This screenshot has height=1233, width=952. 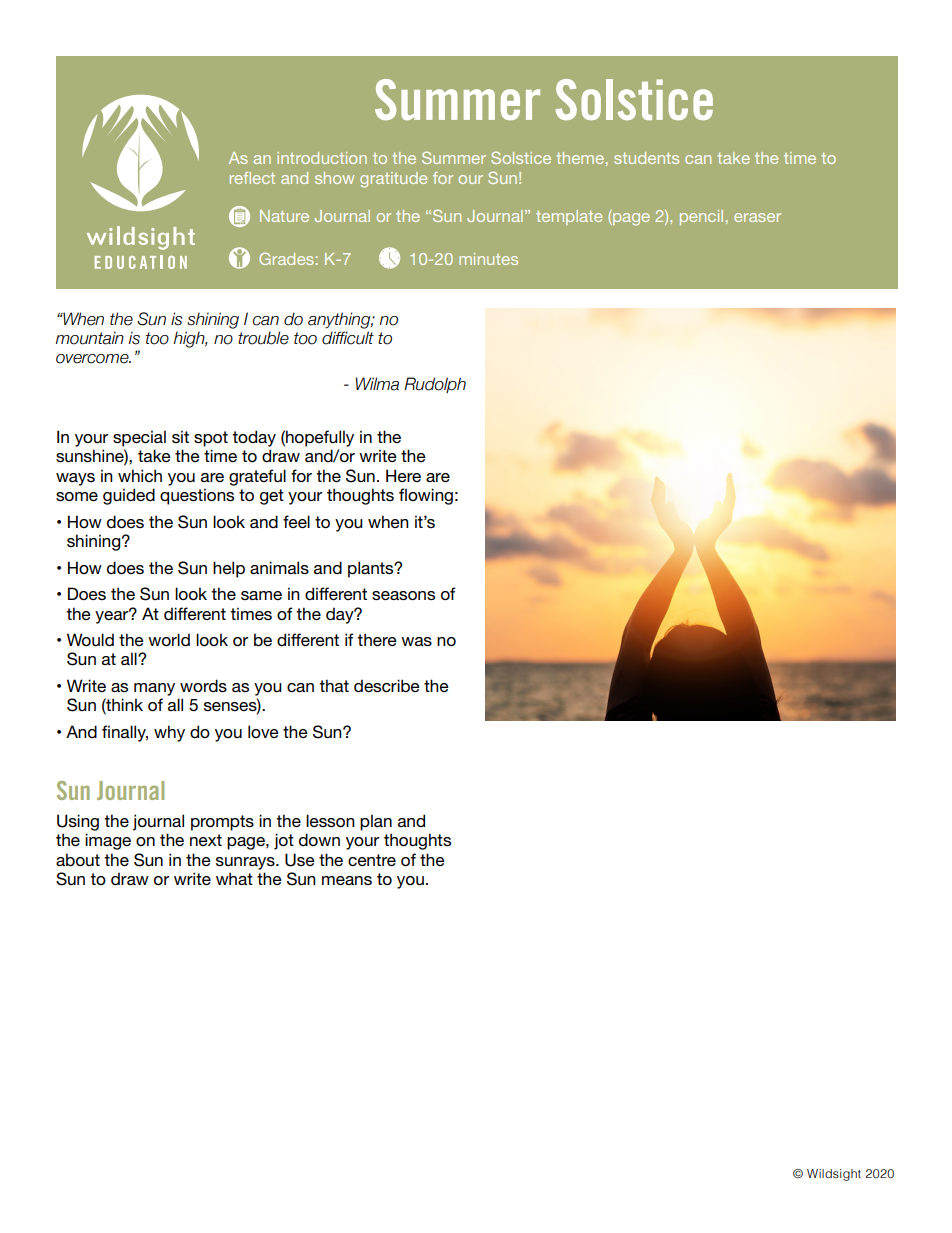 What do you see at coordinates (416, 641) in the screenshot?
I see `was` at bounding box center [416, 641].
